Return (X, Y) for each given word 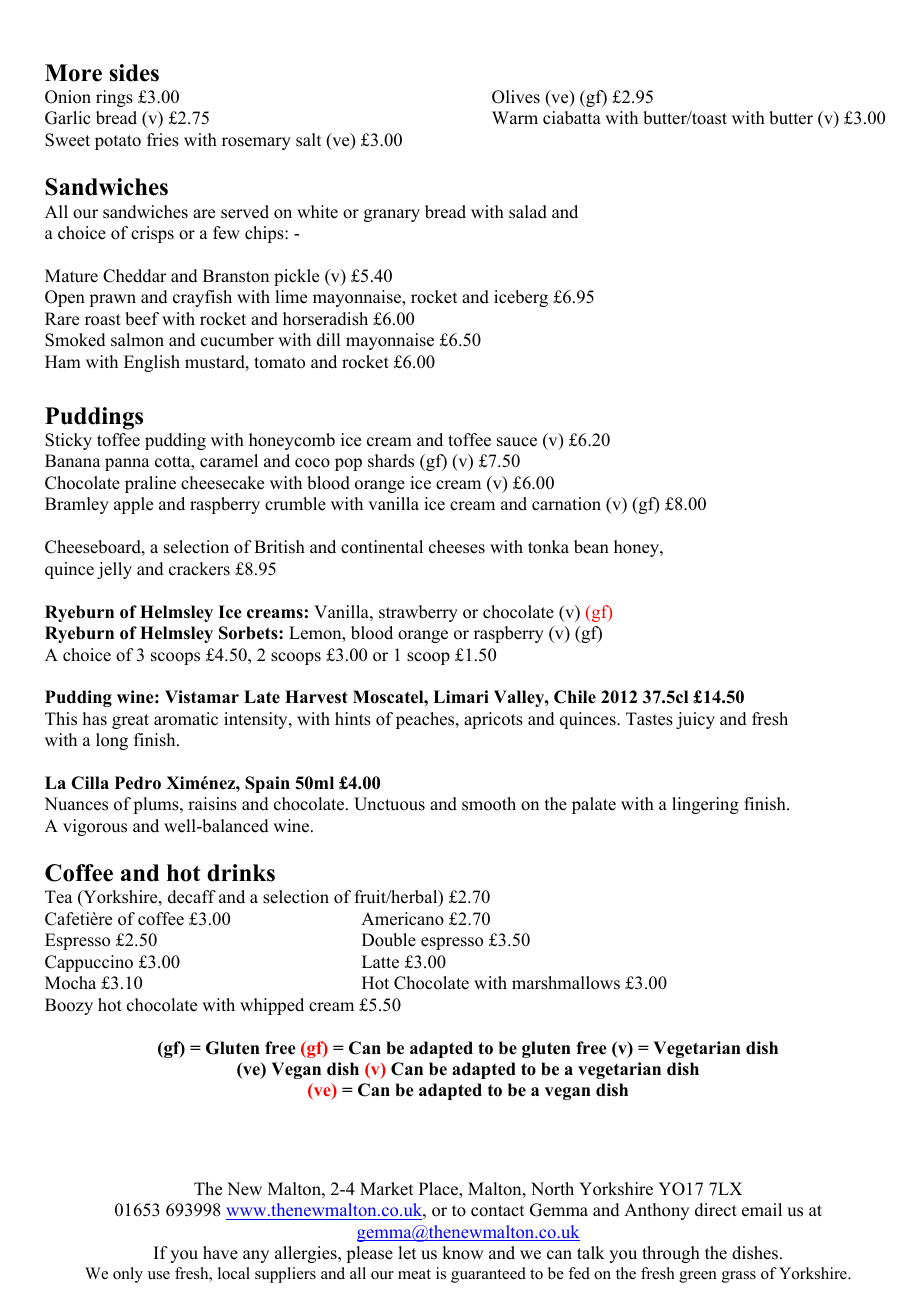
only (128, 1275)
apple (133, 505)
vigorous (95, 827)
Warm (515, 117)
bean (591, 547)
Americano (402, 919)
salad (528, 212)
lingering (705, 805)
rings (114, 98)
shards (391, 461)
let (407, 1253)
